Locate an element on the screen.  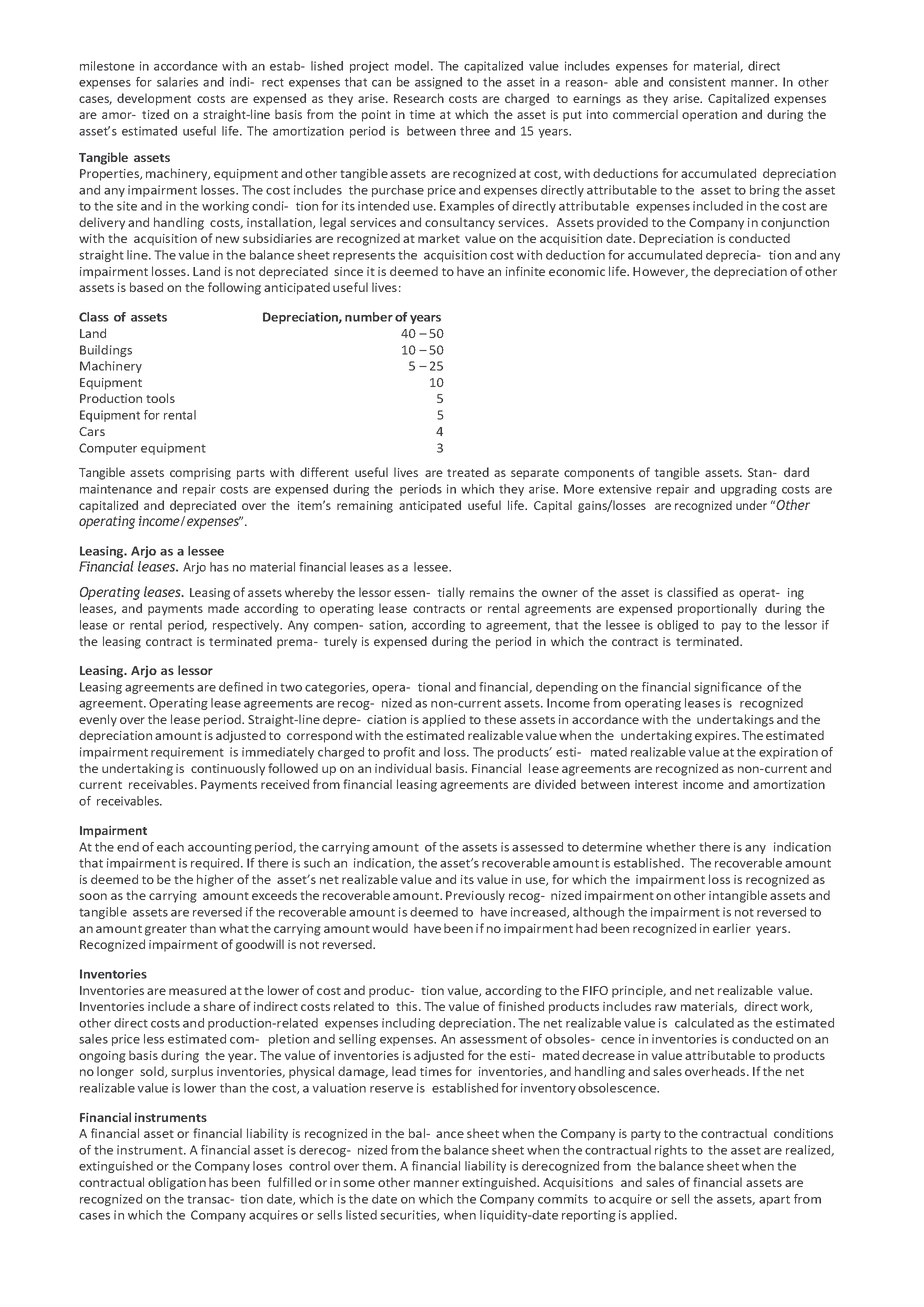
them is located at coordinates (378, 1166).
